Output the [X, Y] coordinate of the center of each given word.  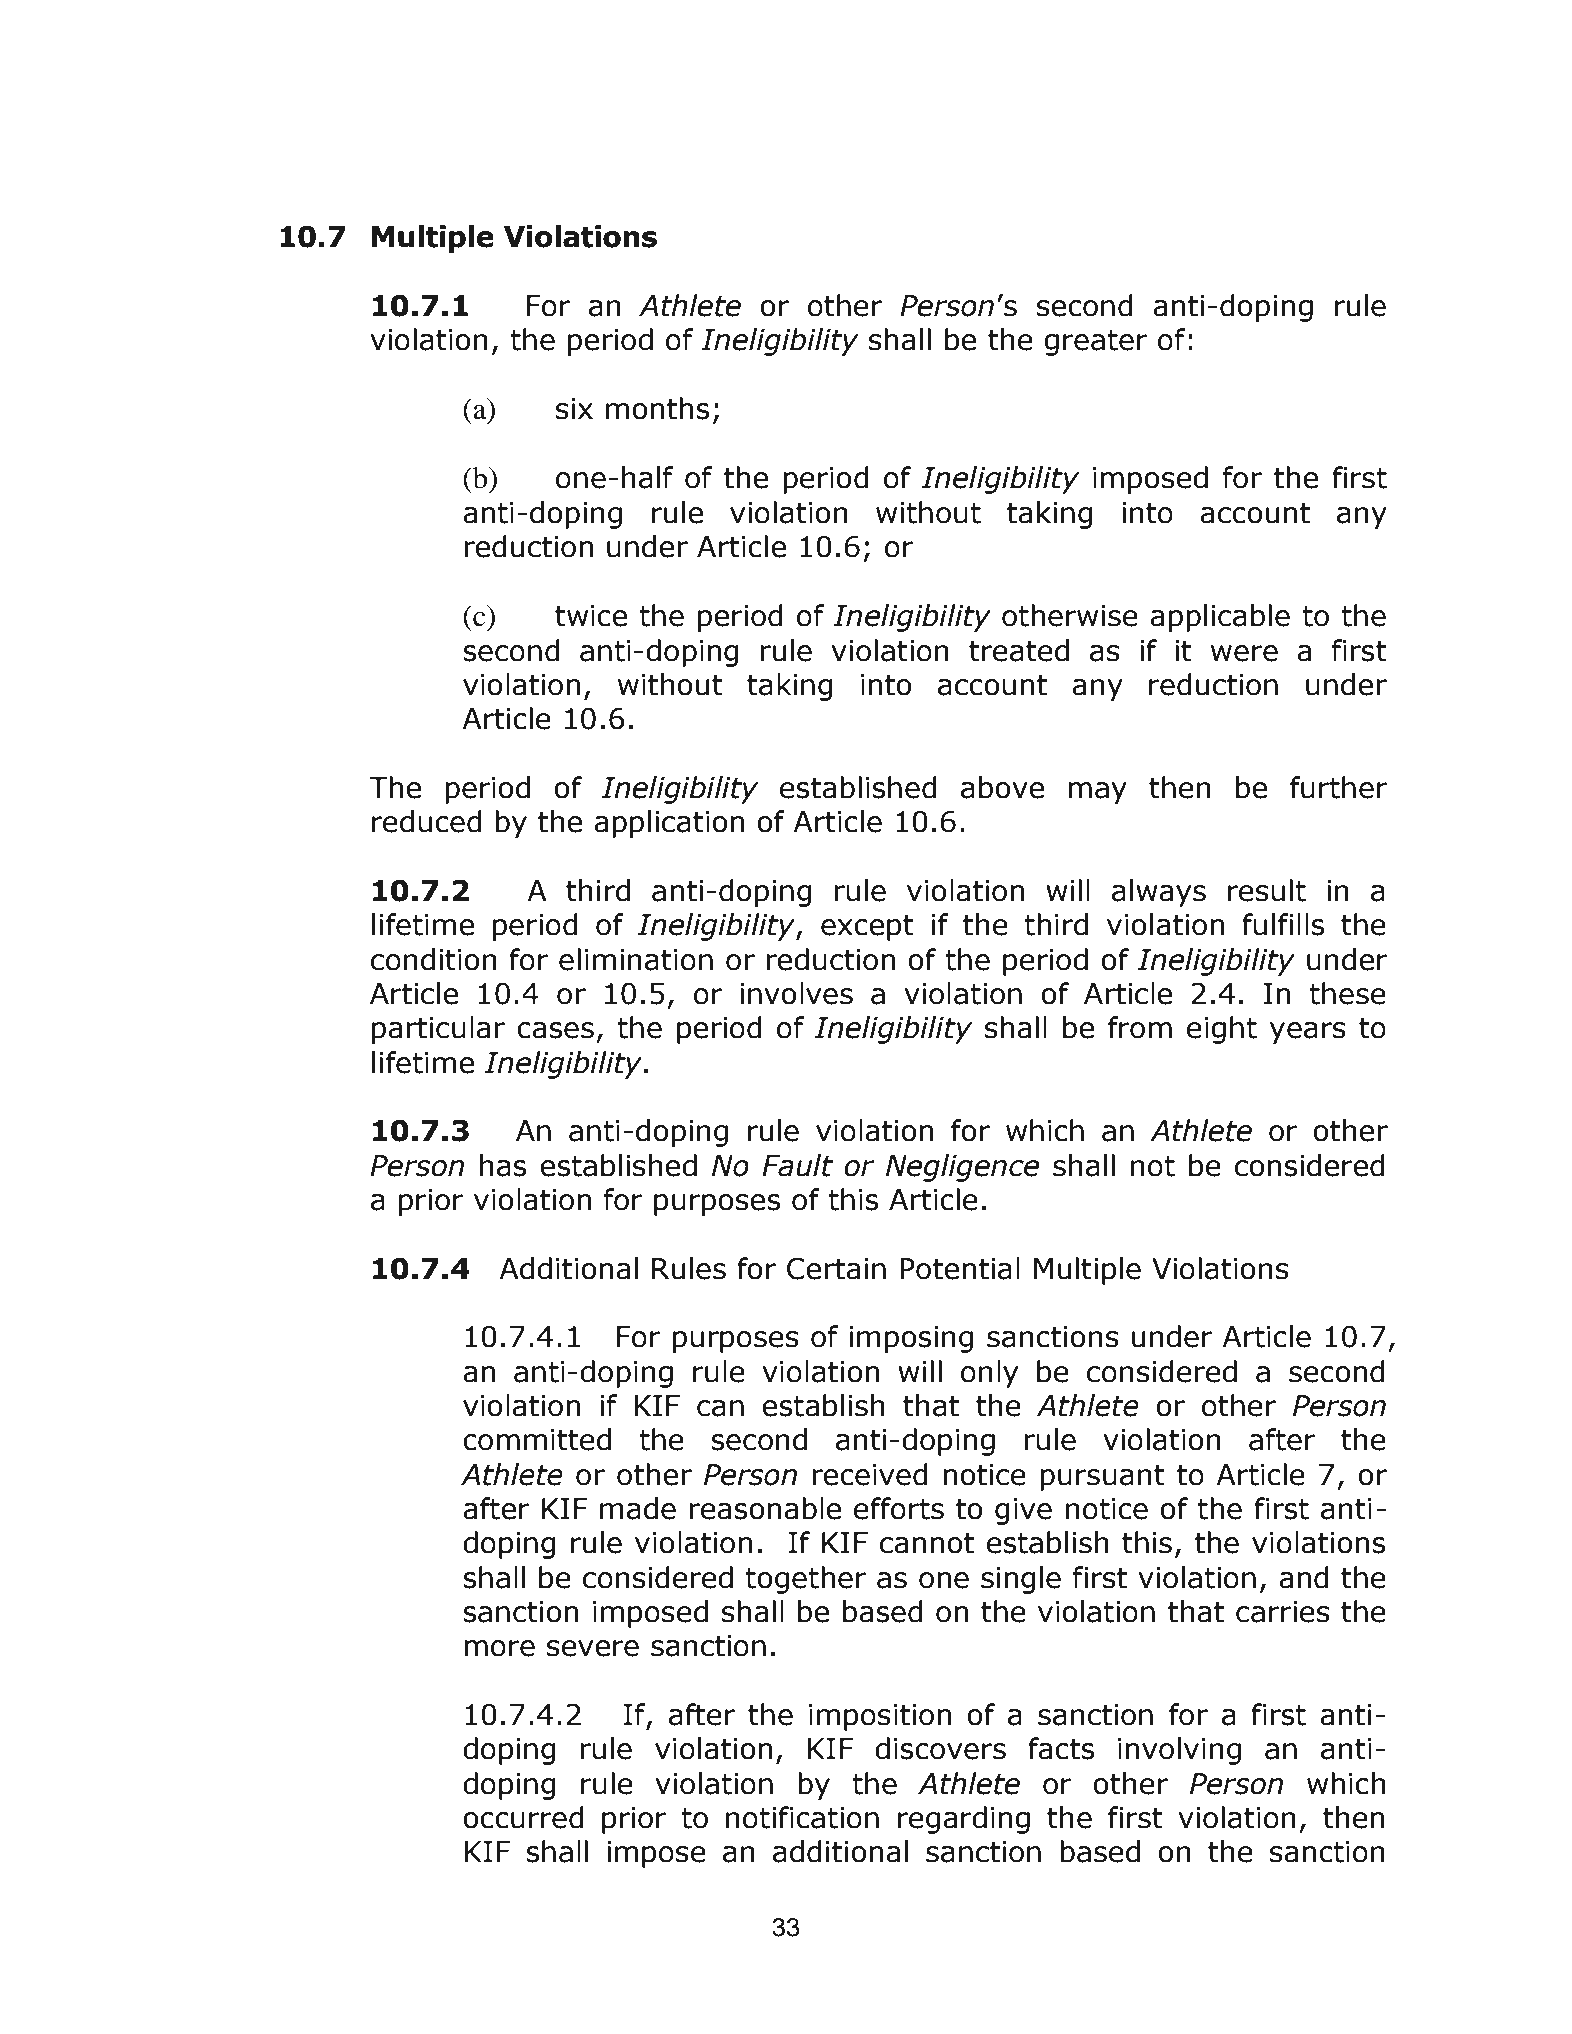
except [867, 928]
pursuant [1102, 1478]
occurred [523, 1817]
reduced [427, 821]
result [1267, 890]
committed [537, 1439]
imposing [911, 1339]
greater [1096, 343]
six [574, 409]
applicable [1220, 618]
